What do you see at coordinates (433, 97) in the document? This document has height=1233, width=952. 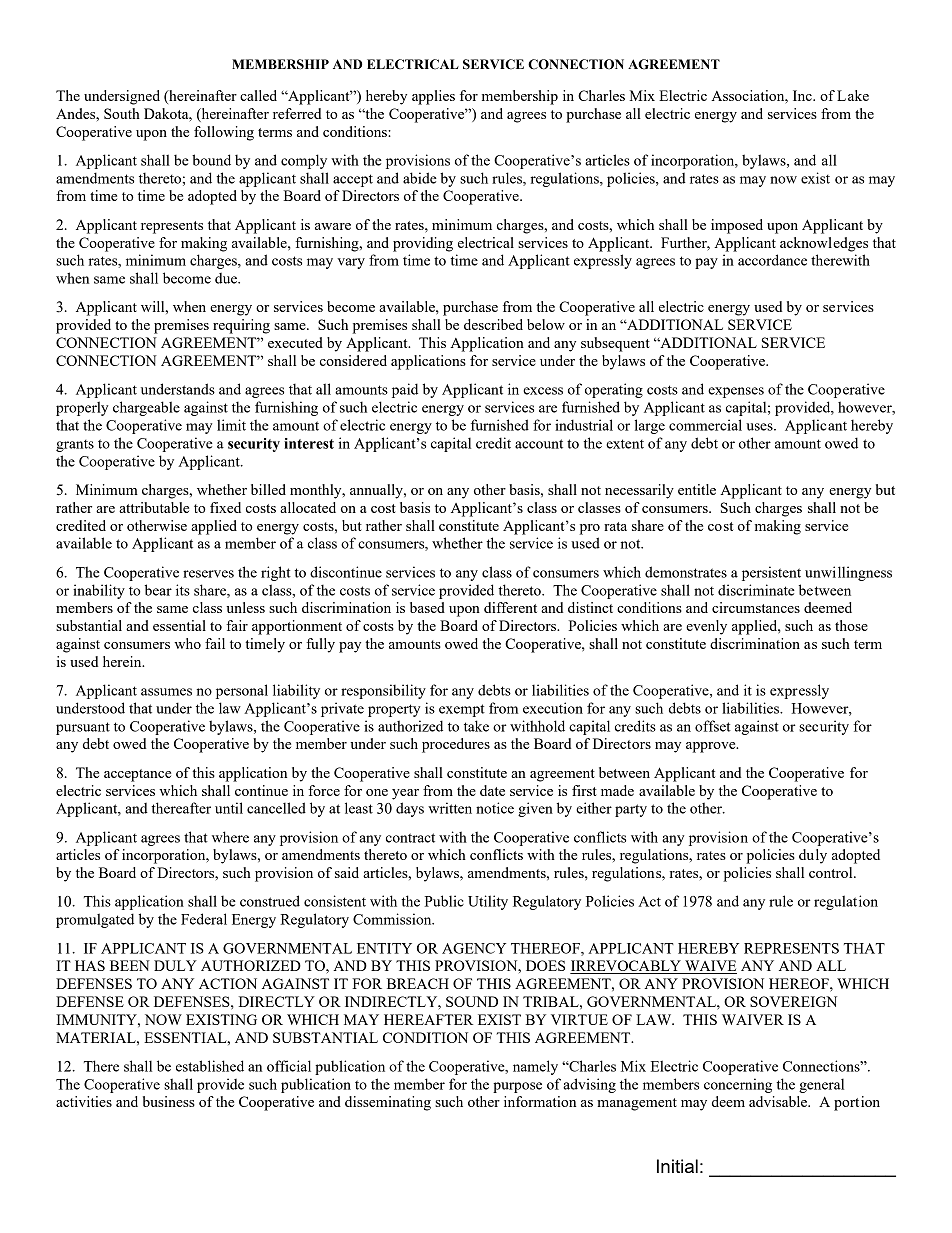 I see `applies` at bounding box center [433, 97].
